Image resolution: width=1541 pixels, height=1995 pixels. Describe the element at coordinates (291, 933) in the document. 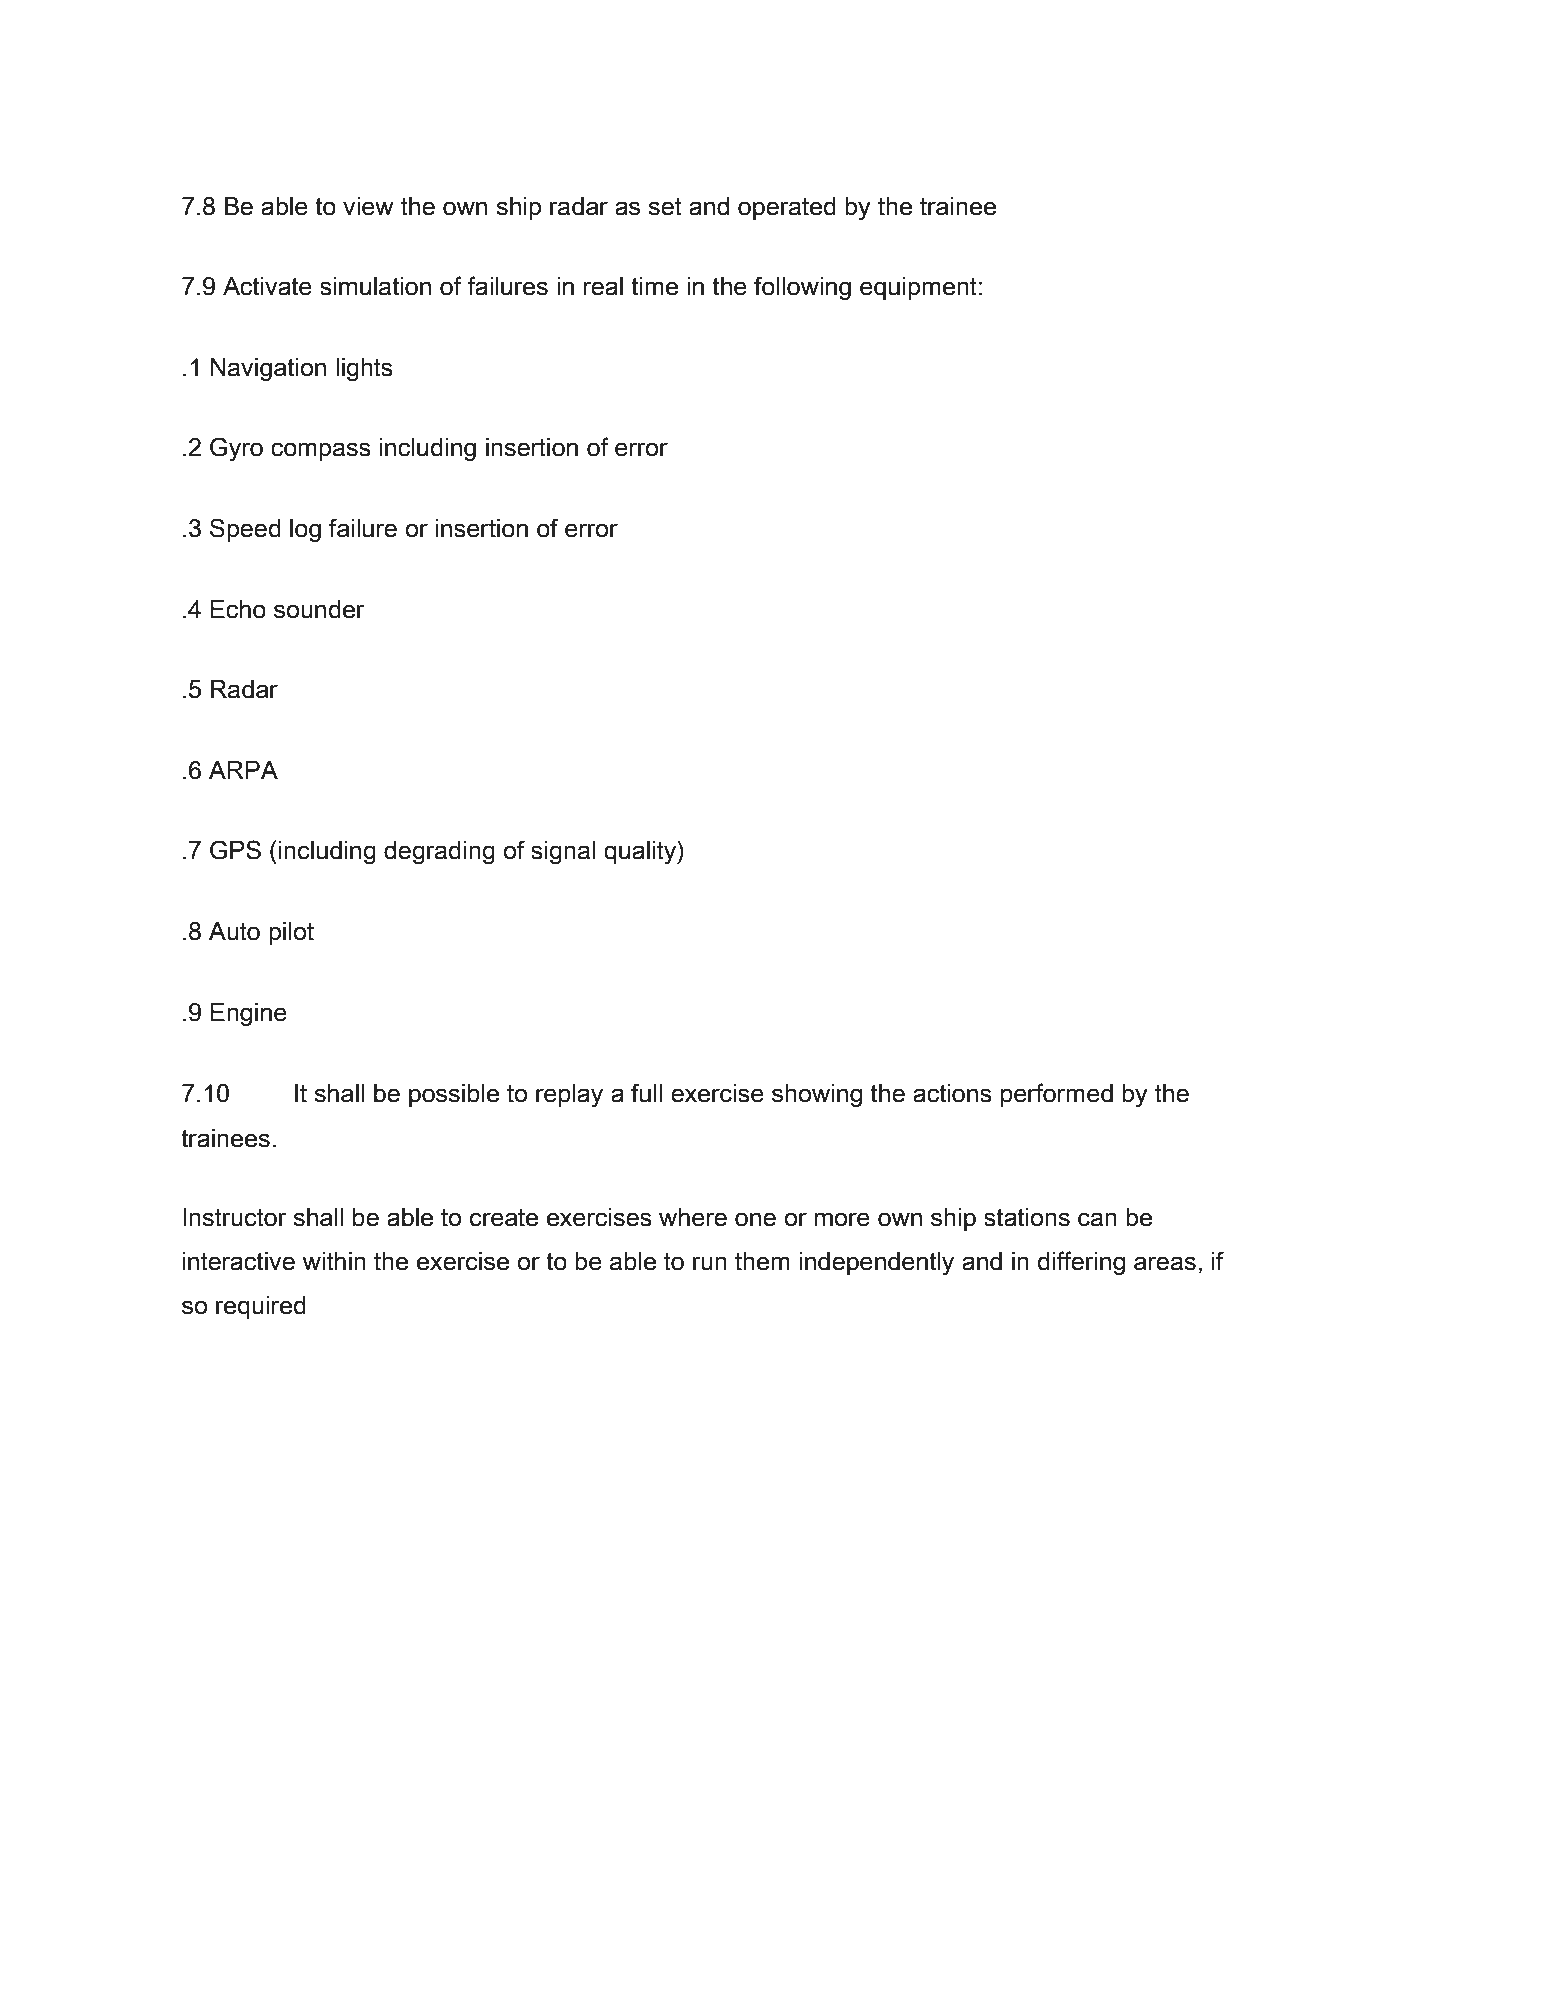

I see `pilot` at that location.
